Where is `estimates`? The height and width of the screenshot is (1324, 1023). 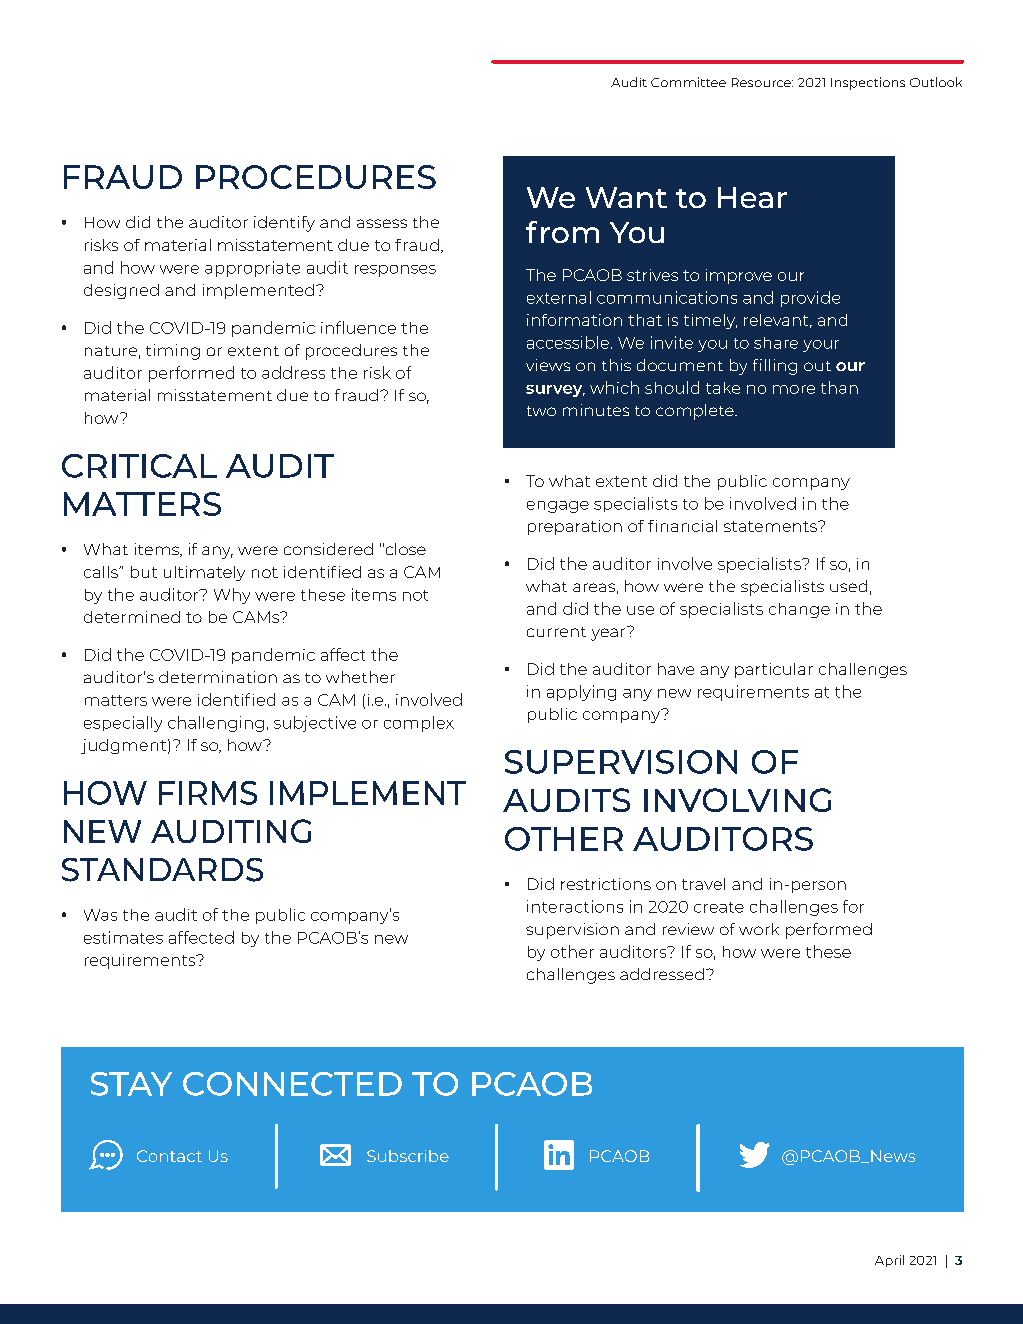
estimates is located at coordinates (123, 937).
